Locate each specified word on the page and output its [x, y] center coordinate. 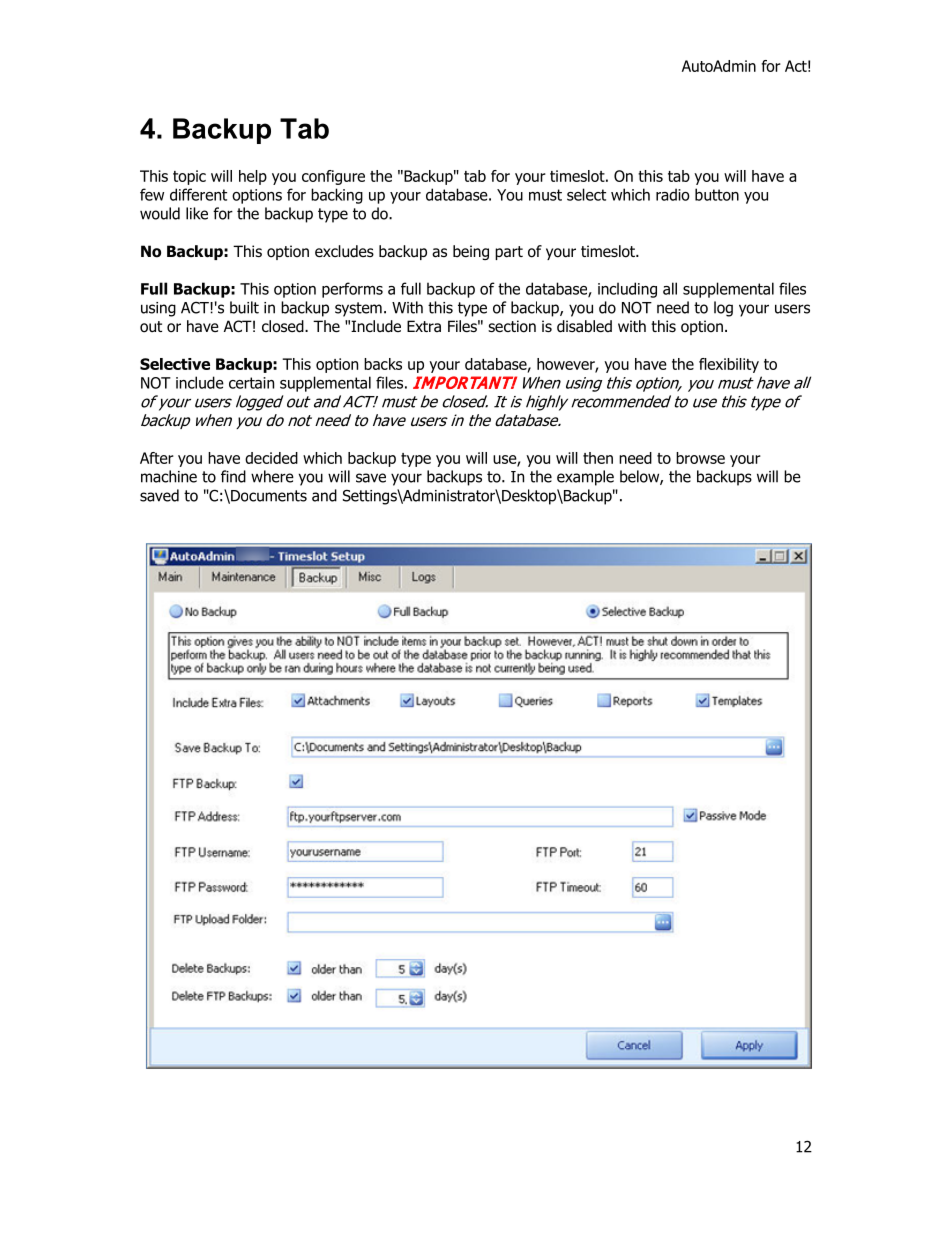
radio [673, 194]
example [585, 478]
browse [700, 458]
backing [337, 196]
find [233, 476]
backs [383, 364]
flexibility [729, 365]
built [244, 307]
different [198, 194]
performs [352, 290]
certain [251, 383]
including [627, 290]
